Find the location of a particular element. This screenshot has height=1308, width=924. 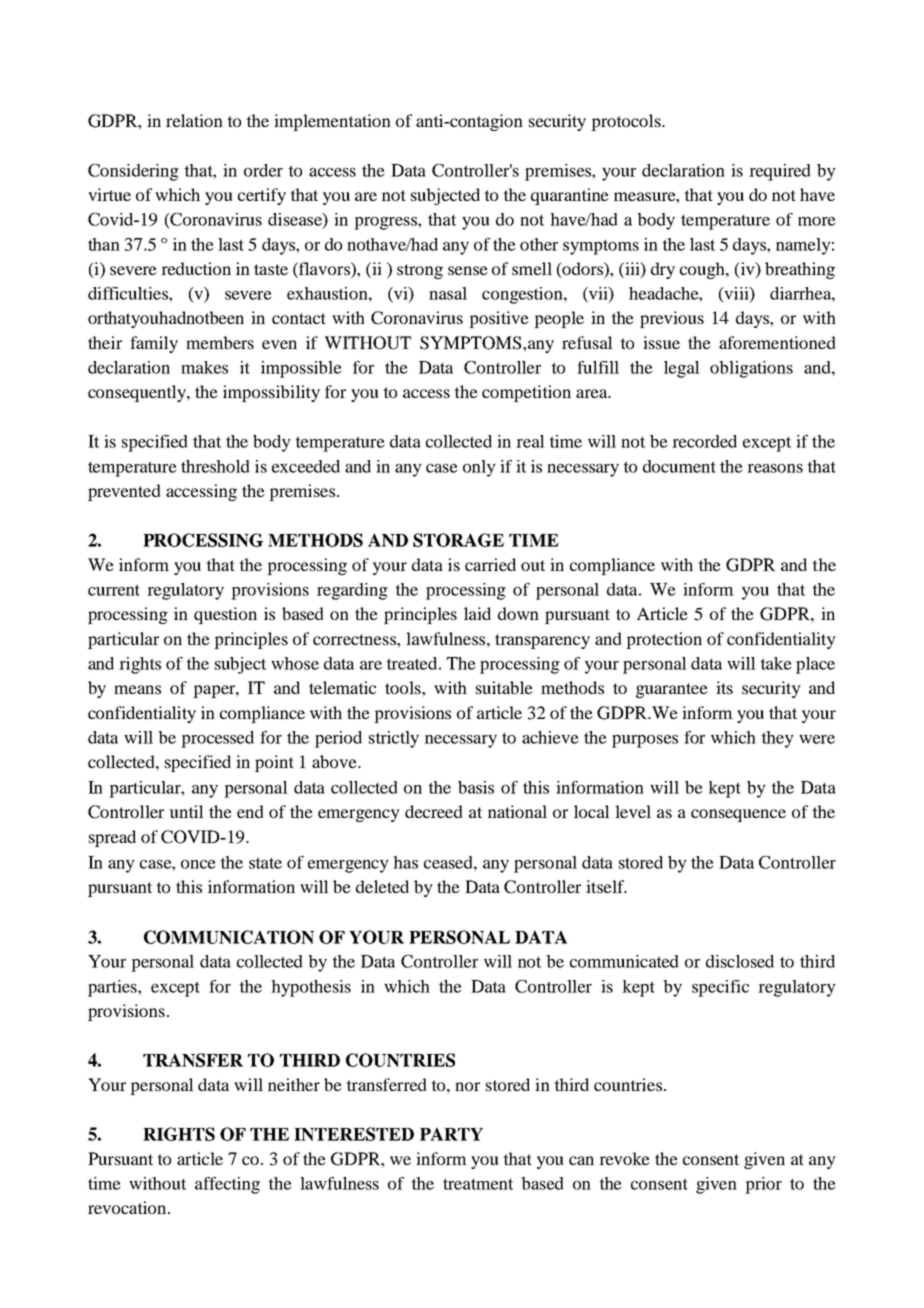

suitable is located at coordinates (504, 687).
